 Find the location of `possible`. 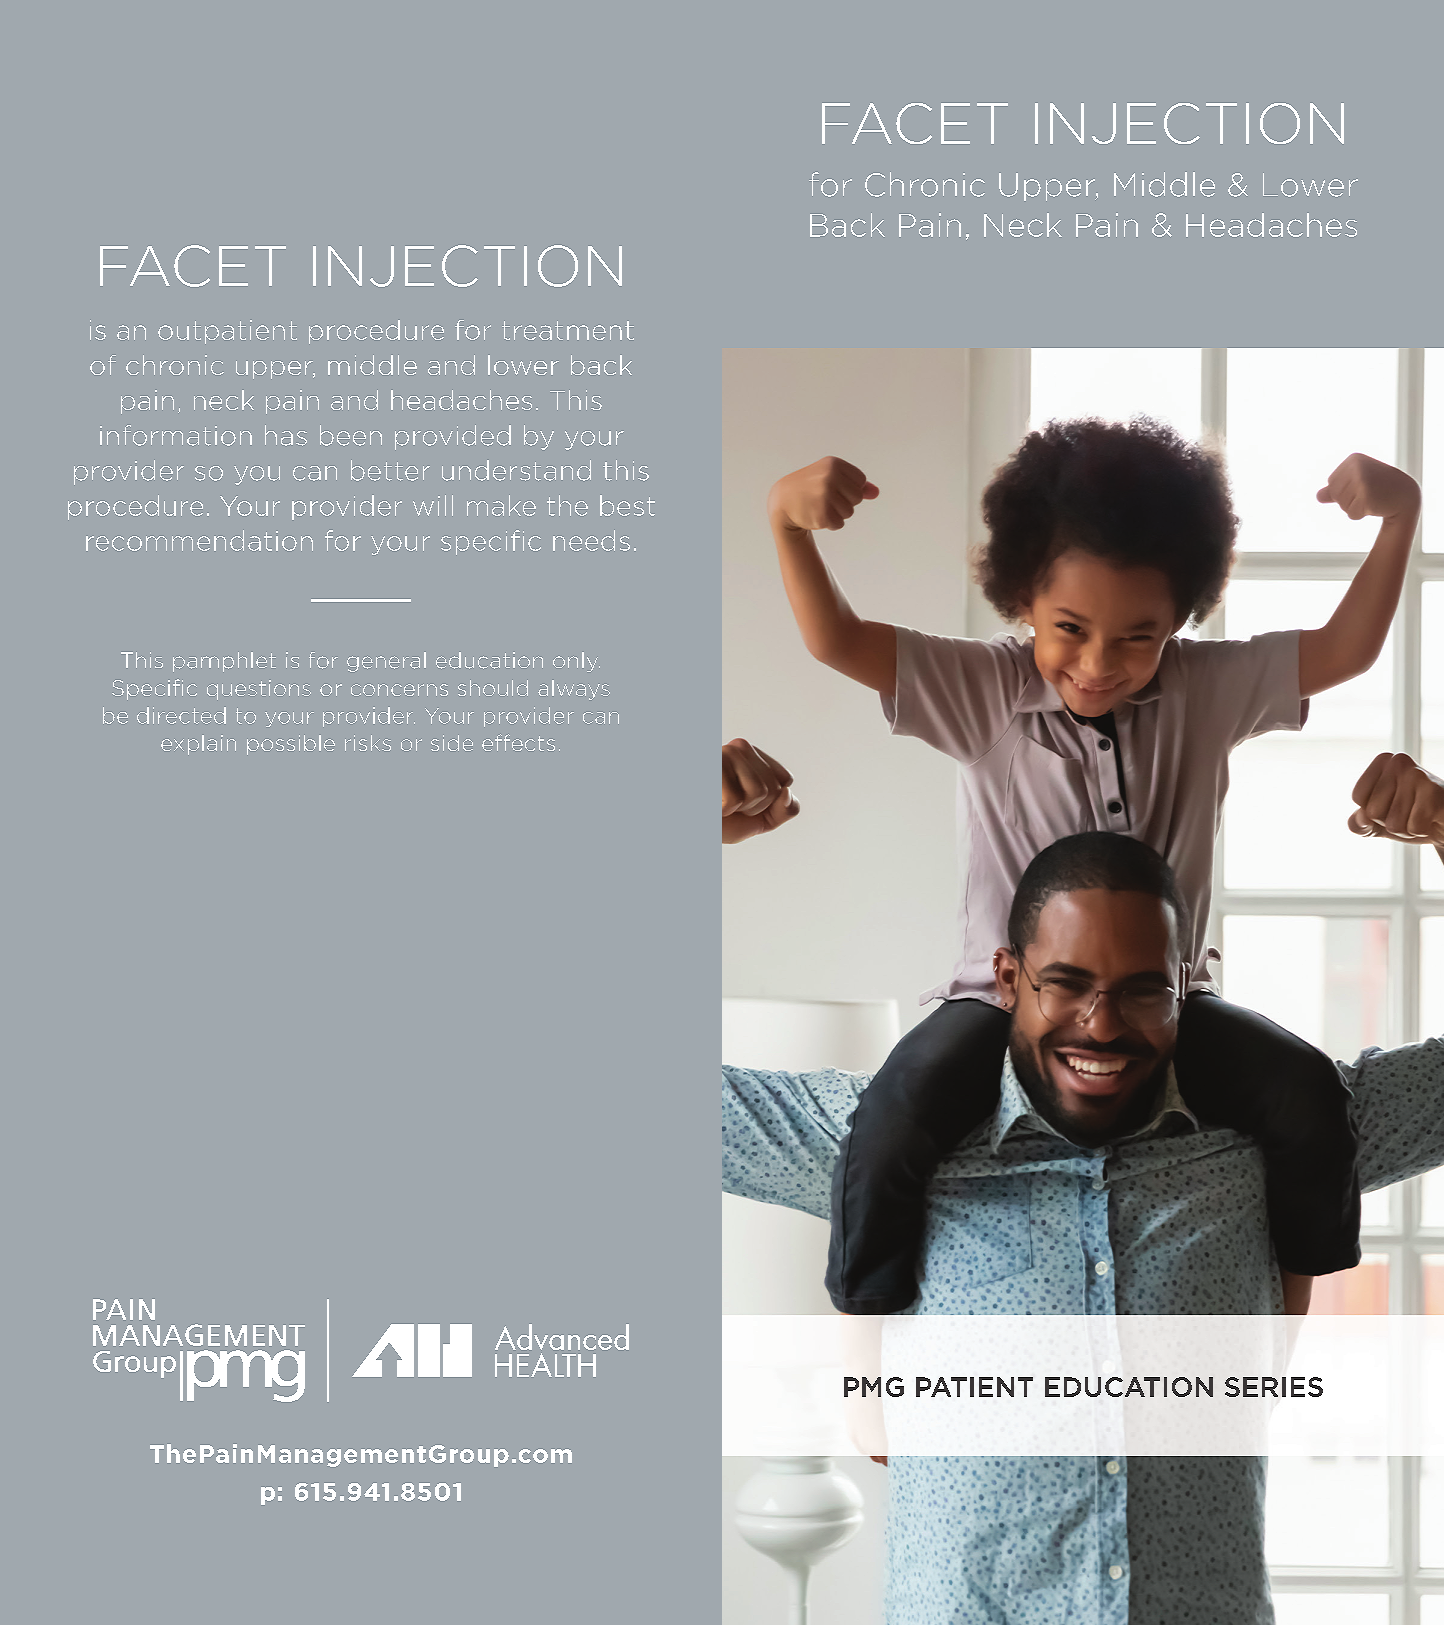

possible is located at coordinates (291, 745).
